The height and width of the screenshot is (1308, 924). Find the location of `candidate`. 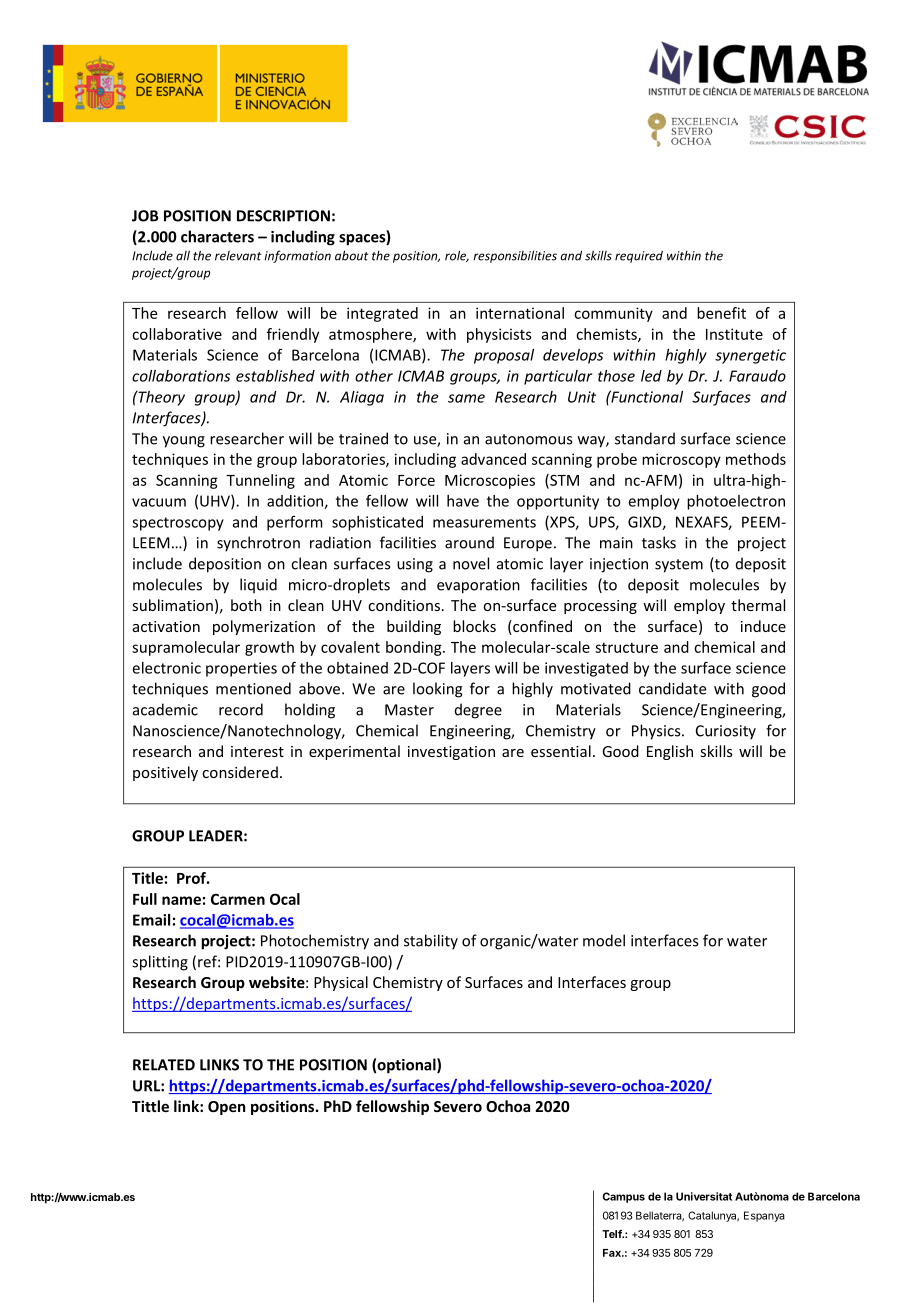

candidate is located at coordinates (672, 688).
